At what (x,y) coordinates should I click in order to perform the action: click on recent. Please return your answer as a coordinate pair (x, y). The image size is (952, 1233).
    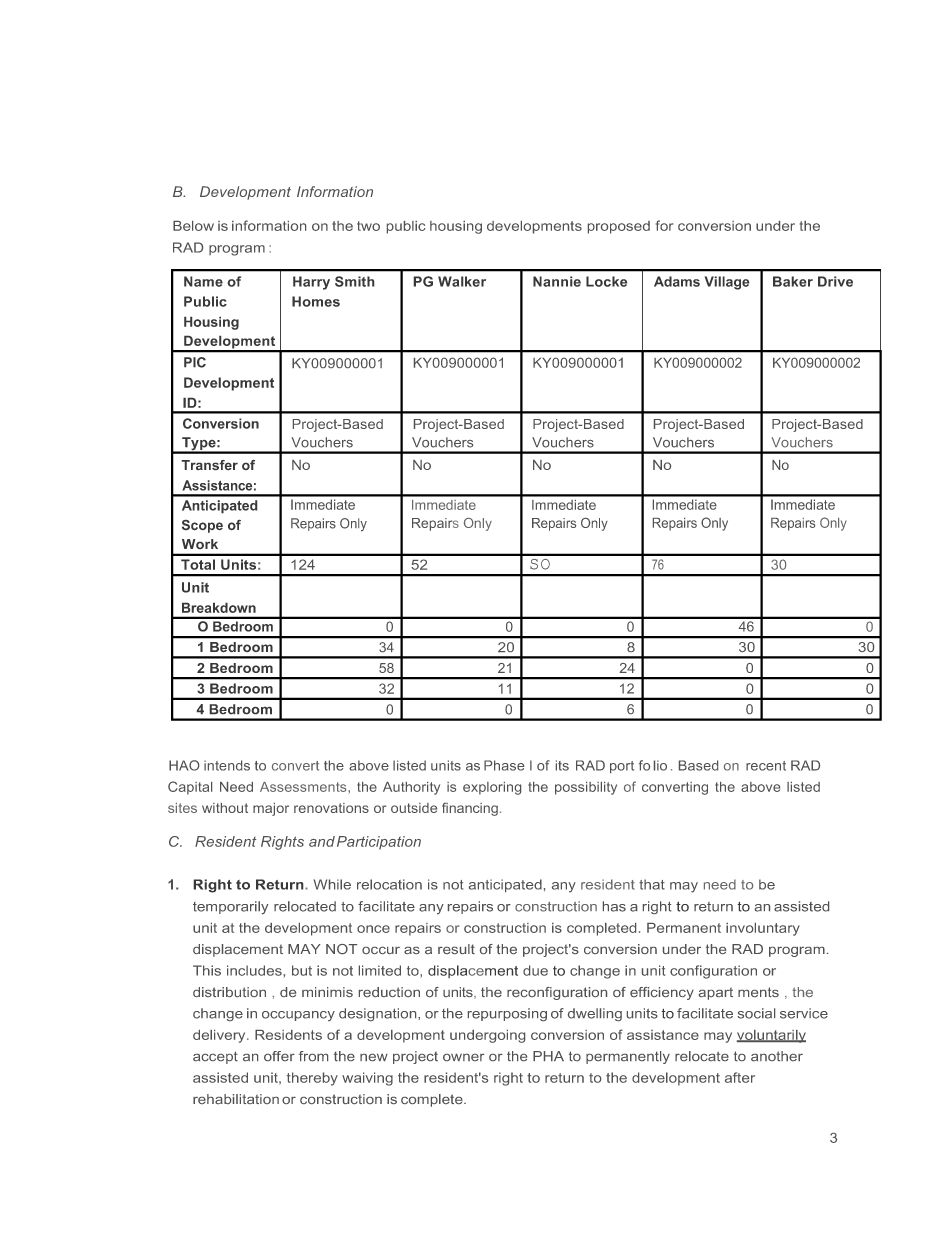
    Looking at the image, I should click on (766, 766).
